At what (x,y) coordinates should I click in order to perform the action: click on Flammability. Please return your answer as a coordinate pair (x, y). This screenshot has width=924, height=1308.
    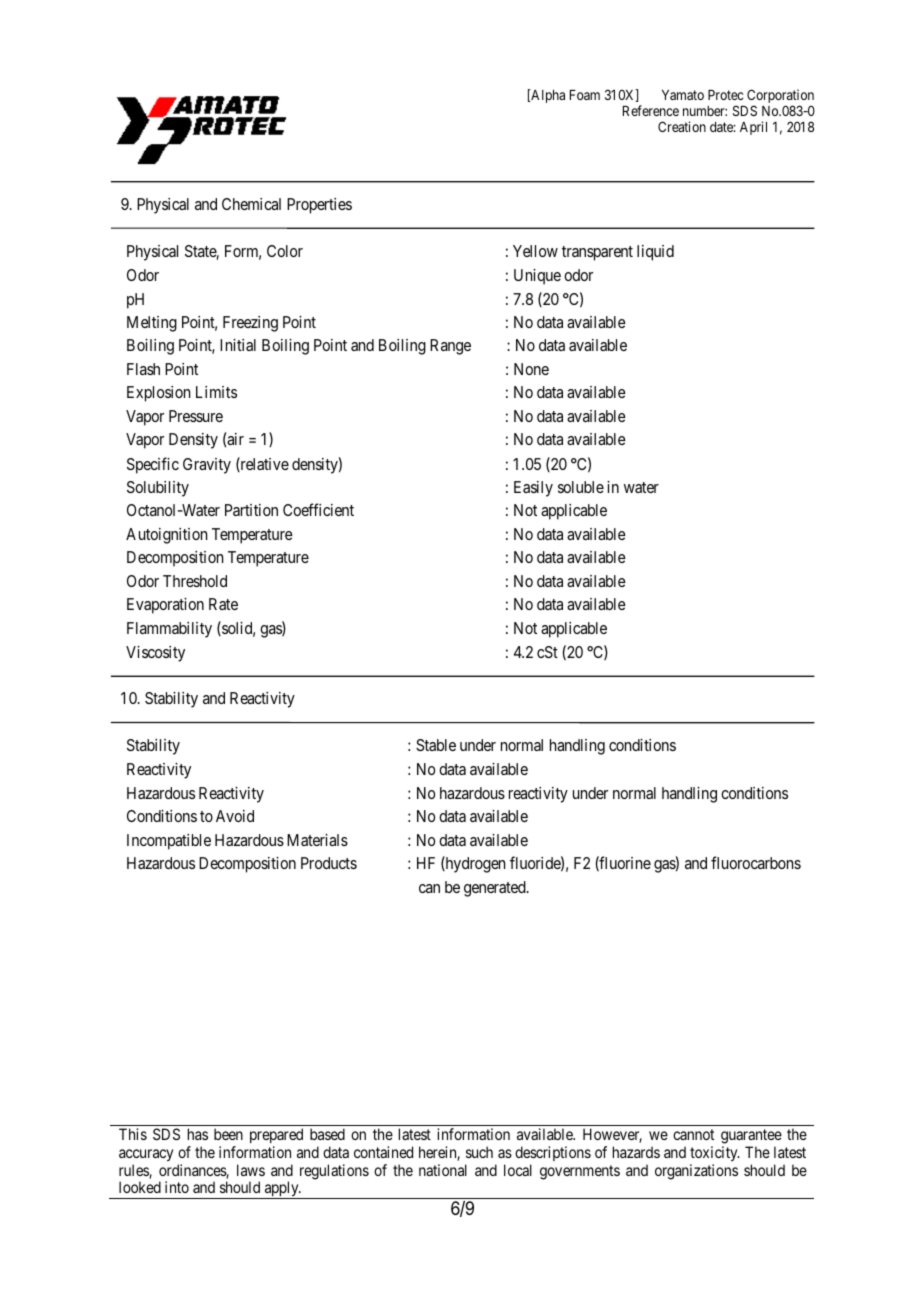
    Looking at the image, I should click on (169, 630).
